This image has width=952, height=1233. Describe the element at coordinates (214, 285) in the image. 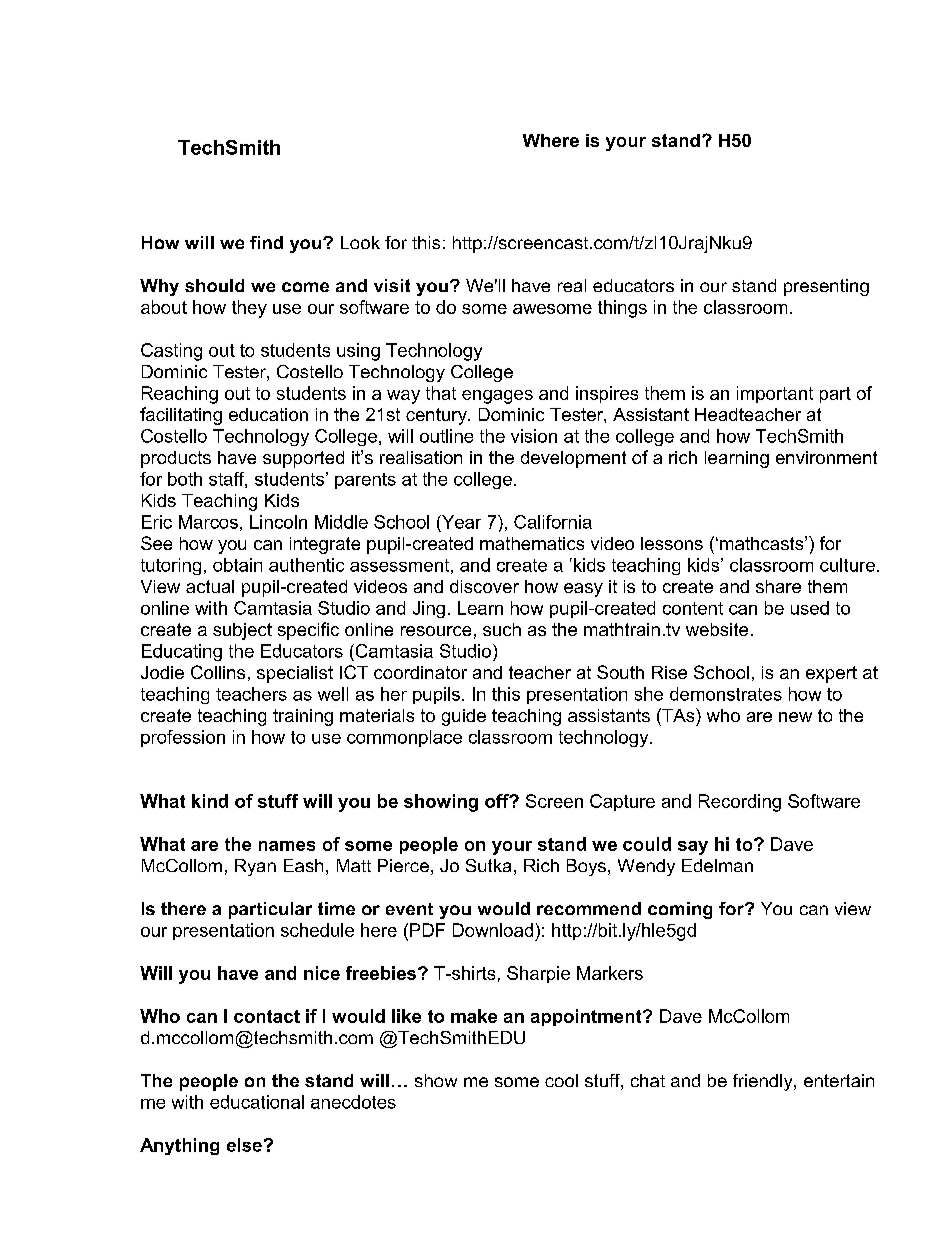

I see `should` at that location.
